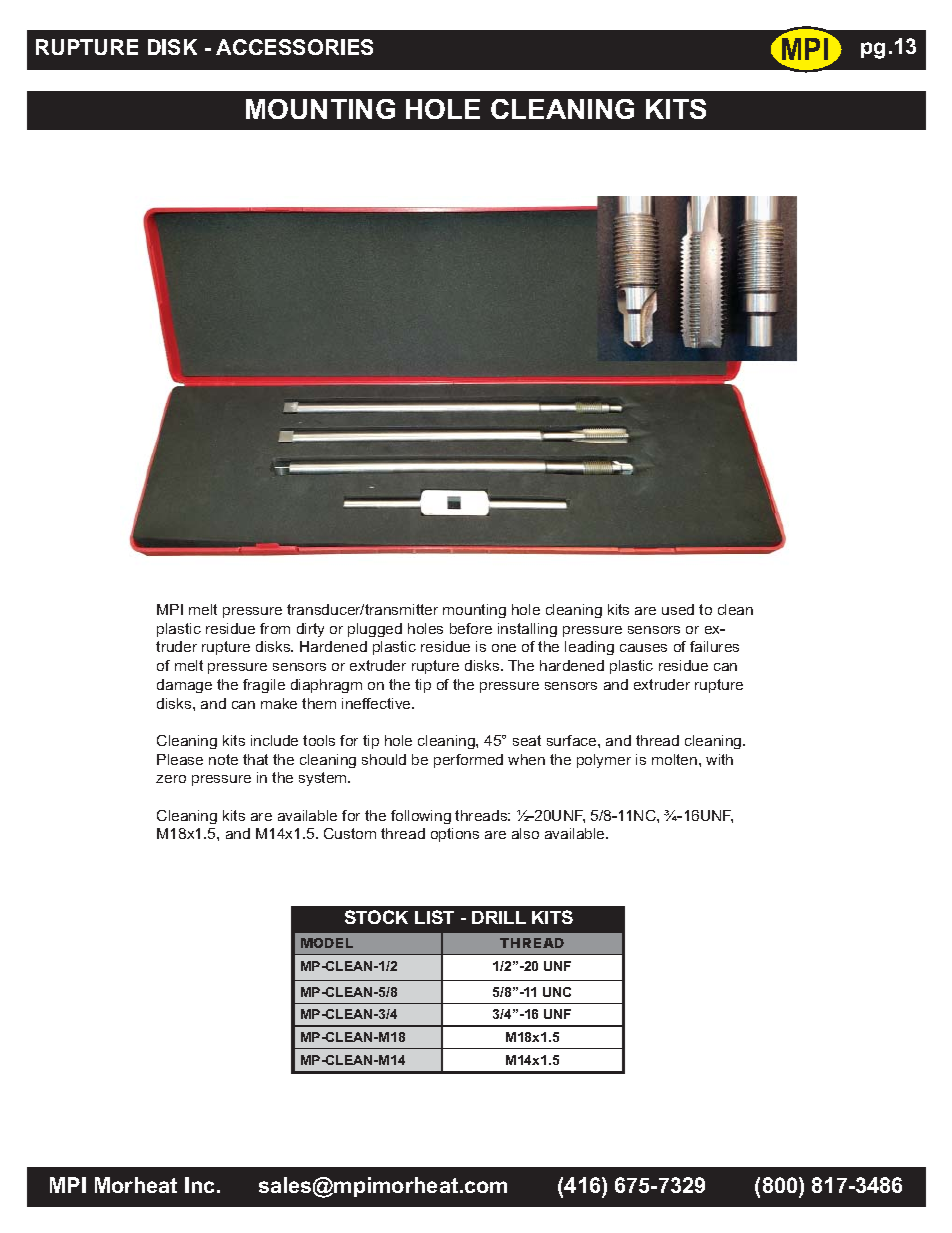 Image resolution: width=952 pixels, height=1233 pixels. What do you see at coordinates (375, 630) in the page?
I see `plugged` at bounding box center [375, 630].
